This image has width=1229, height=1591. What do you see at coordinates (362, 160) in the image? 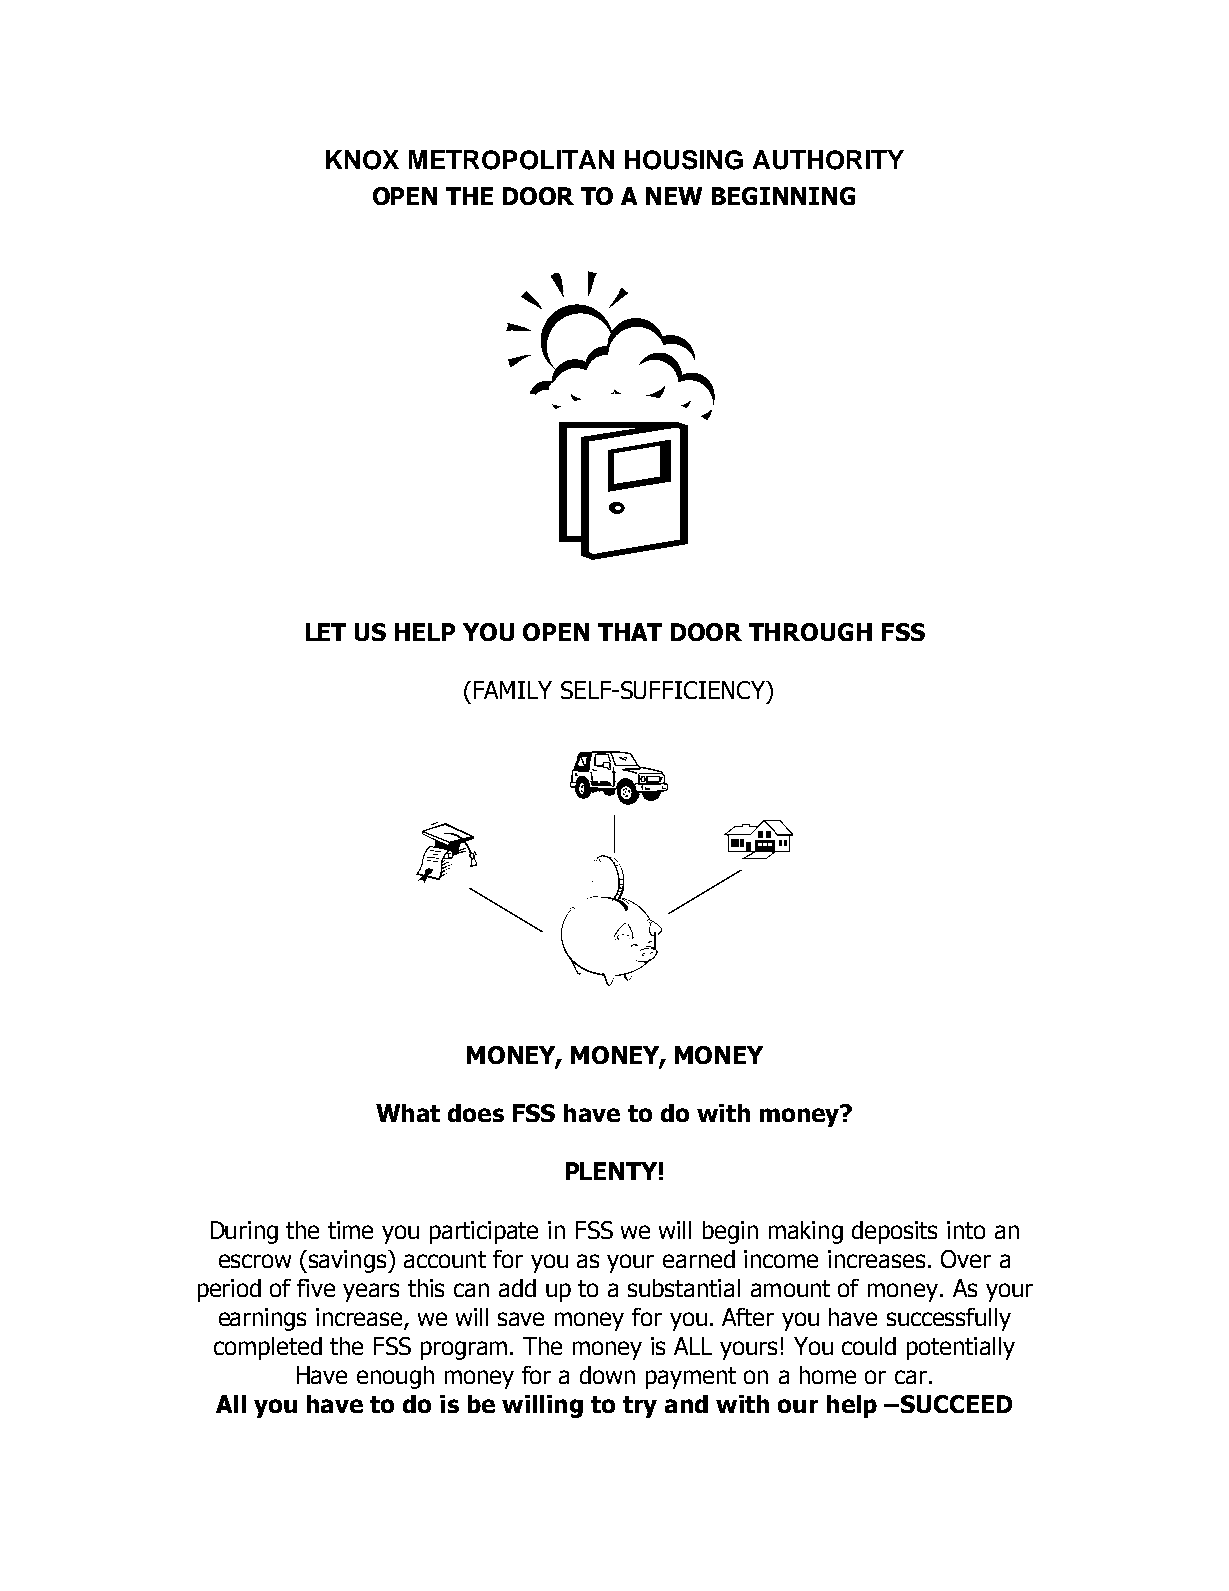
I see `KNOX` at bounding box center [362, 160].
